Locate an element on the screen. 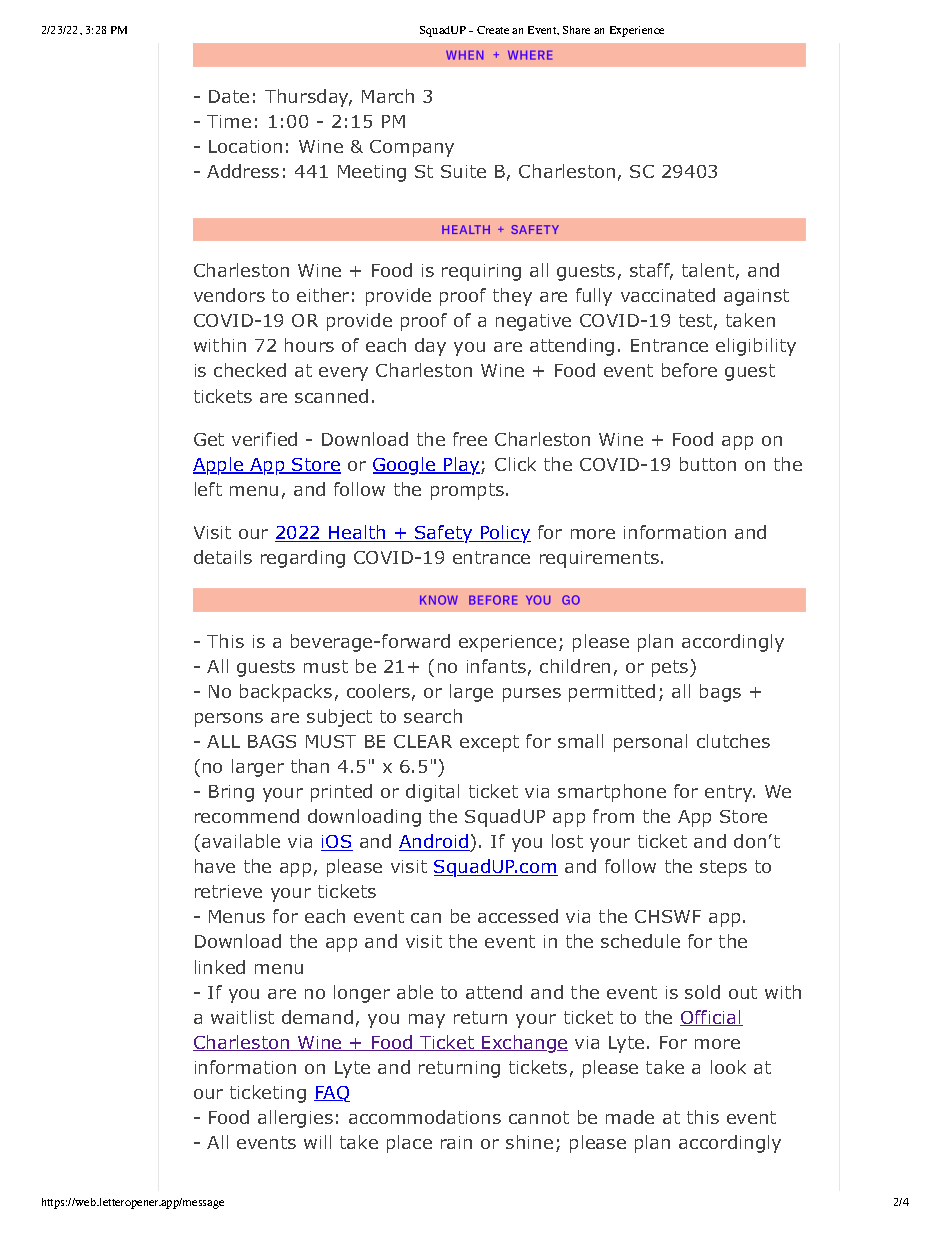 This screenshot has height=1233, width=952. vendors is located at coordinates (229, 295).
